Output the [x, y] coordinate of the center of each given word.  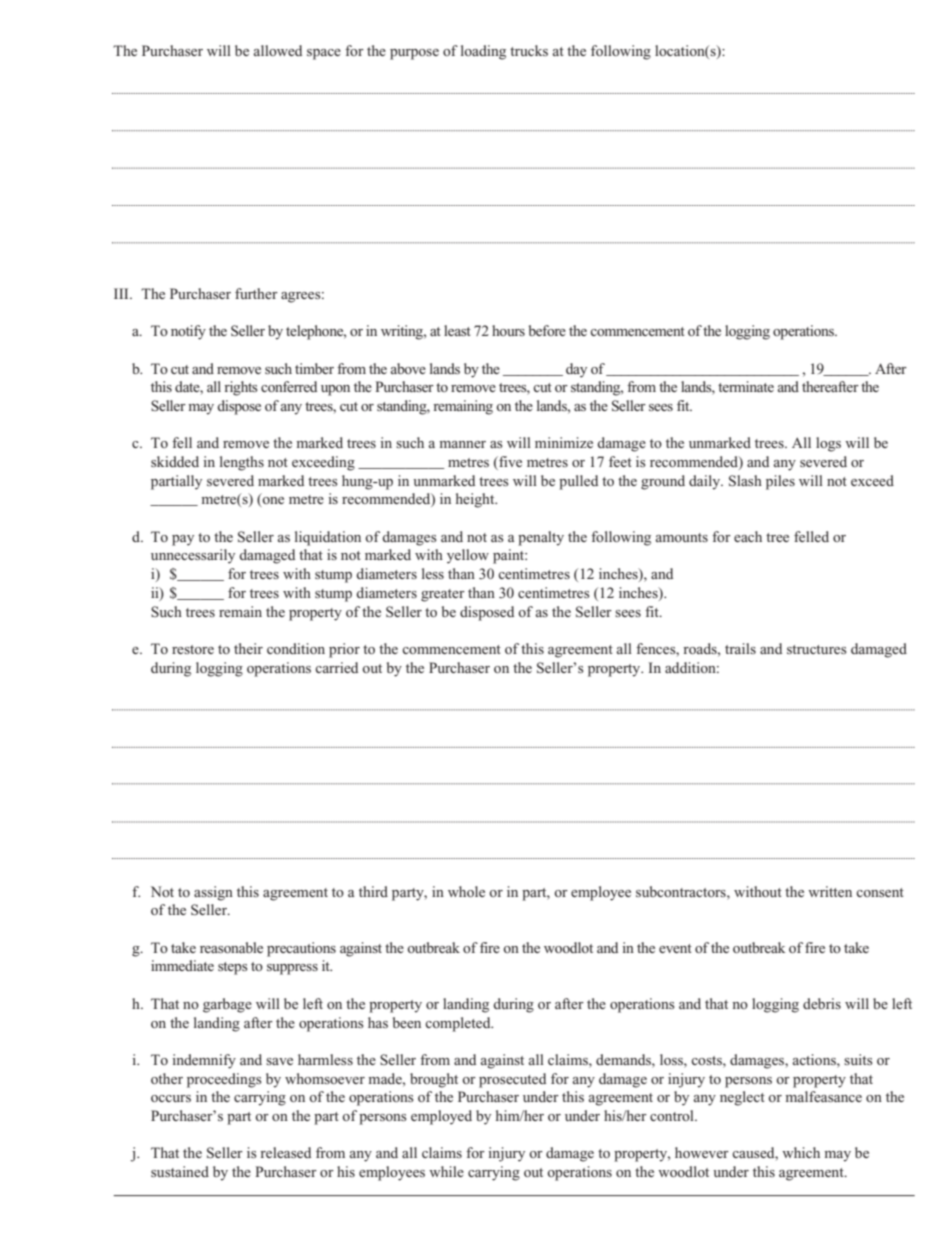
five [509, 463]
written [830, 891]
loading [483, 52]
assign [213, 893]
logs [828, 444]
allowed [278, 50]
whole [466, 891]
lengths [242, 463]
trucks [529, 50]
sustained [180, 1171]
